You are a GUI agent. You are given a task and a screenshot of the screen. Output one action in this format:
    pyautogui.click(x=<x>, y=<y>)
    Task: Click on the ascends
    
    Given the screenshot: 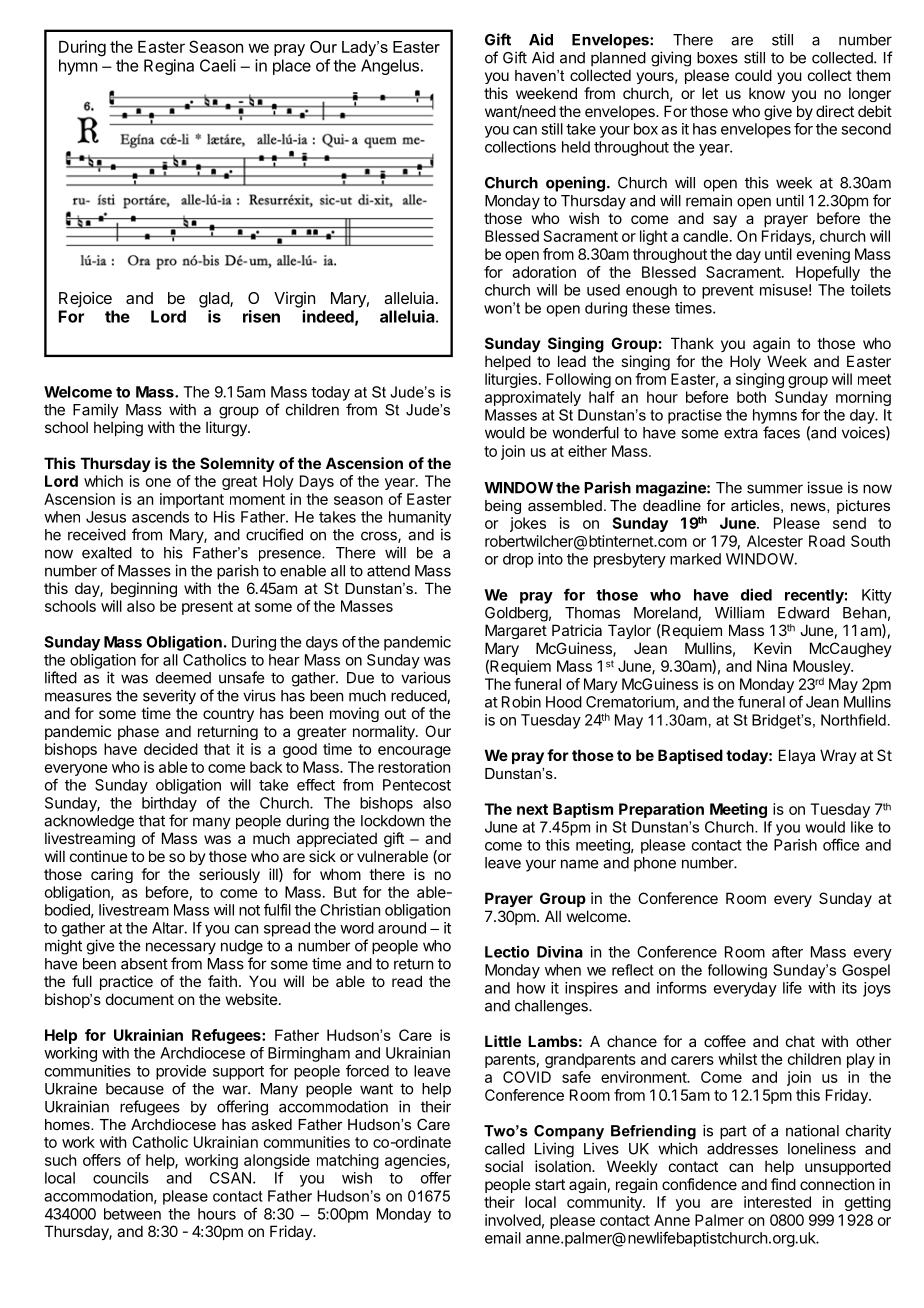 What is the action you would take?
    pyautogui.click(x=160, y=517)
